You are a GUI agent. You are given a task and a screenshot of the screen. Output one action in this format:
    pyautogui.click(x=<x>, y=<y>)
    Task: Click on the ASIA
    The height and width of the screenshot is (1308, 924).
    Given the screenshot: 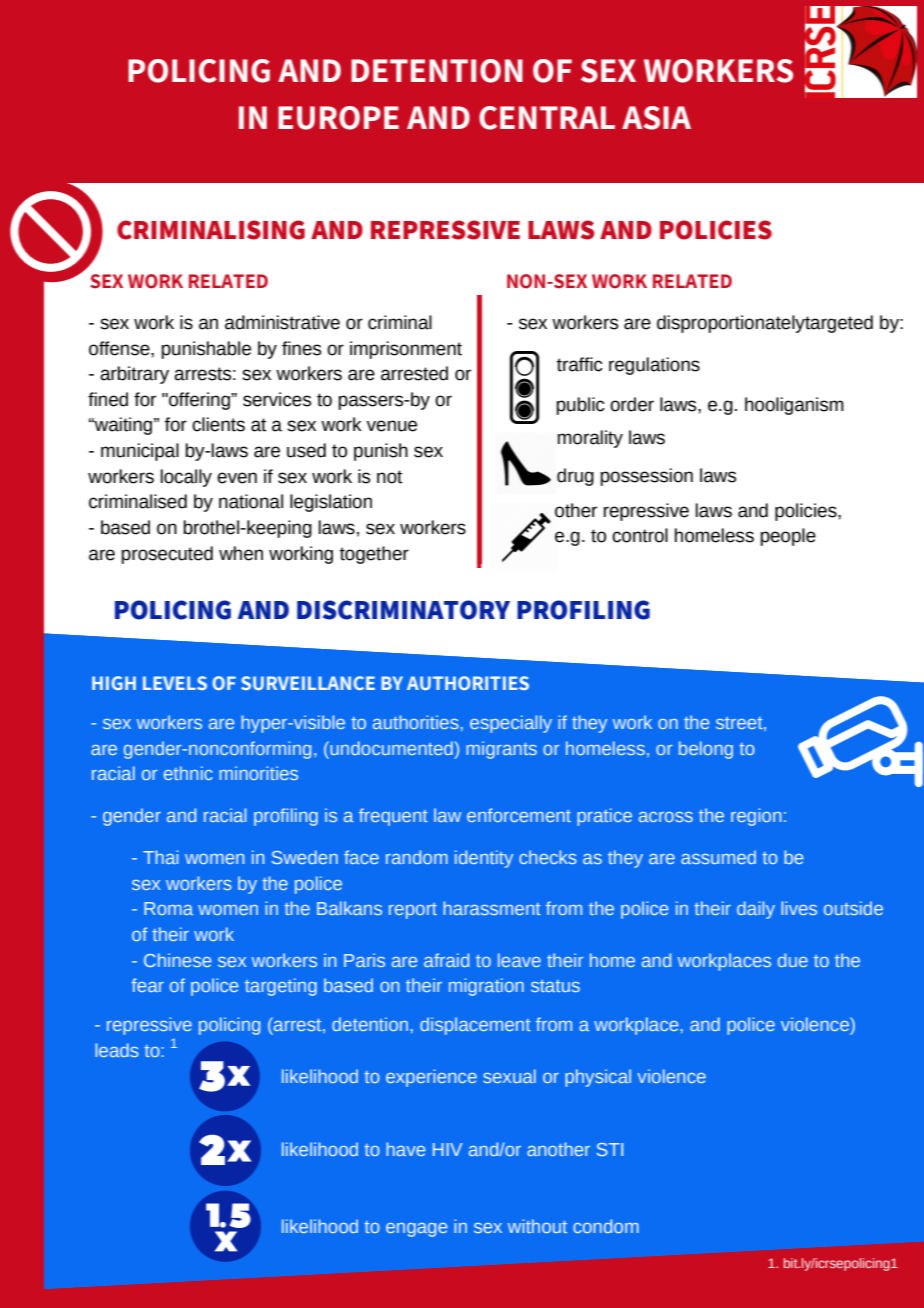 What is the action you would take?
    pyautogui.click(x=656, y=118)
